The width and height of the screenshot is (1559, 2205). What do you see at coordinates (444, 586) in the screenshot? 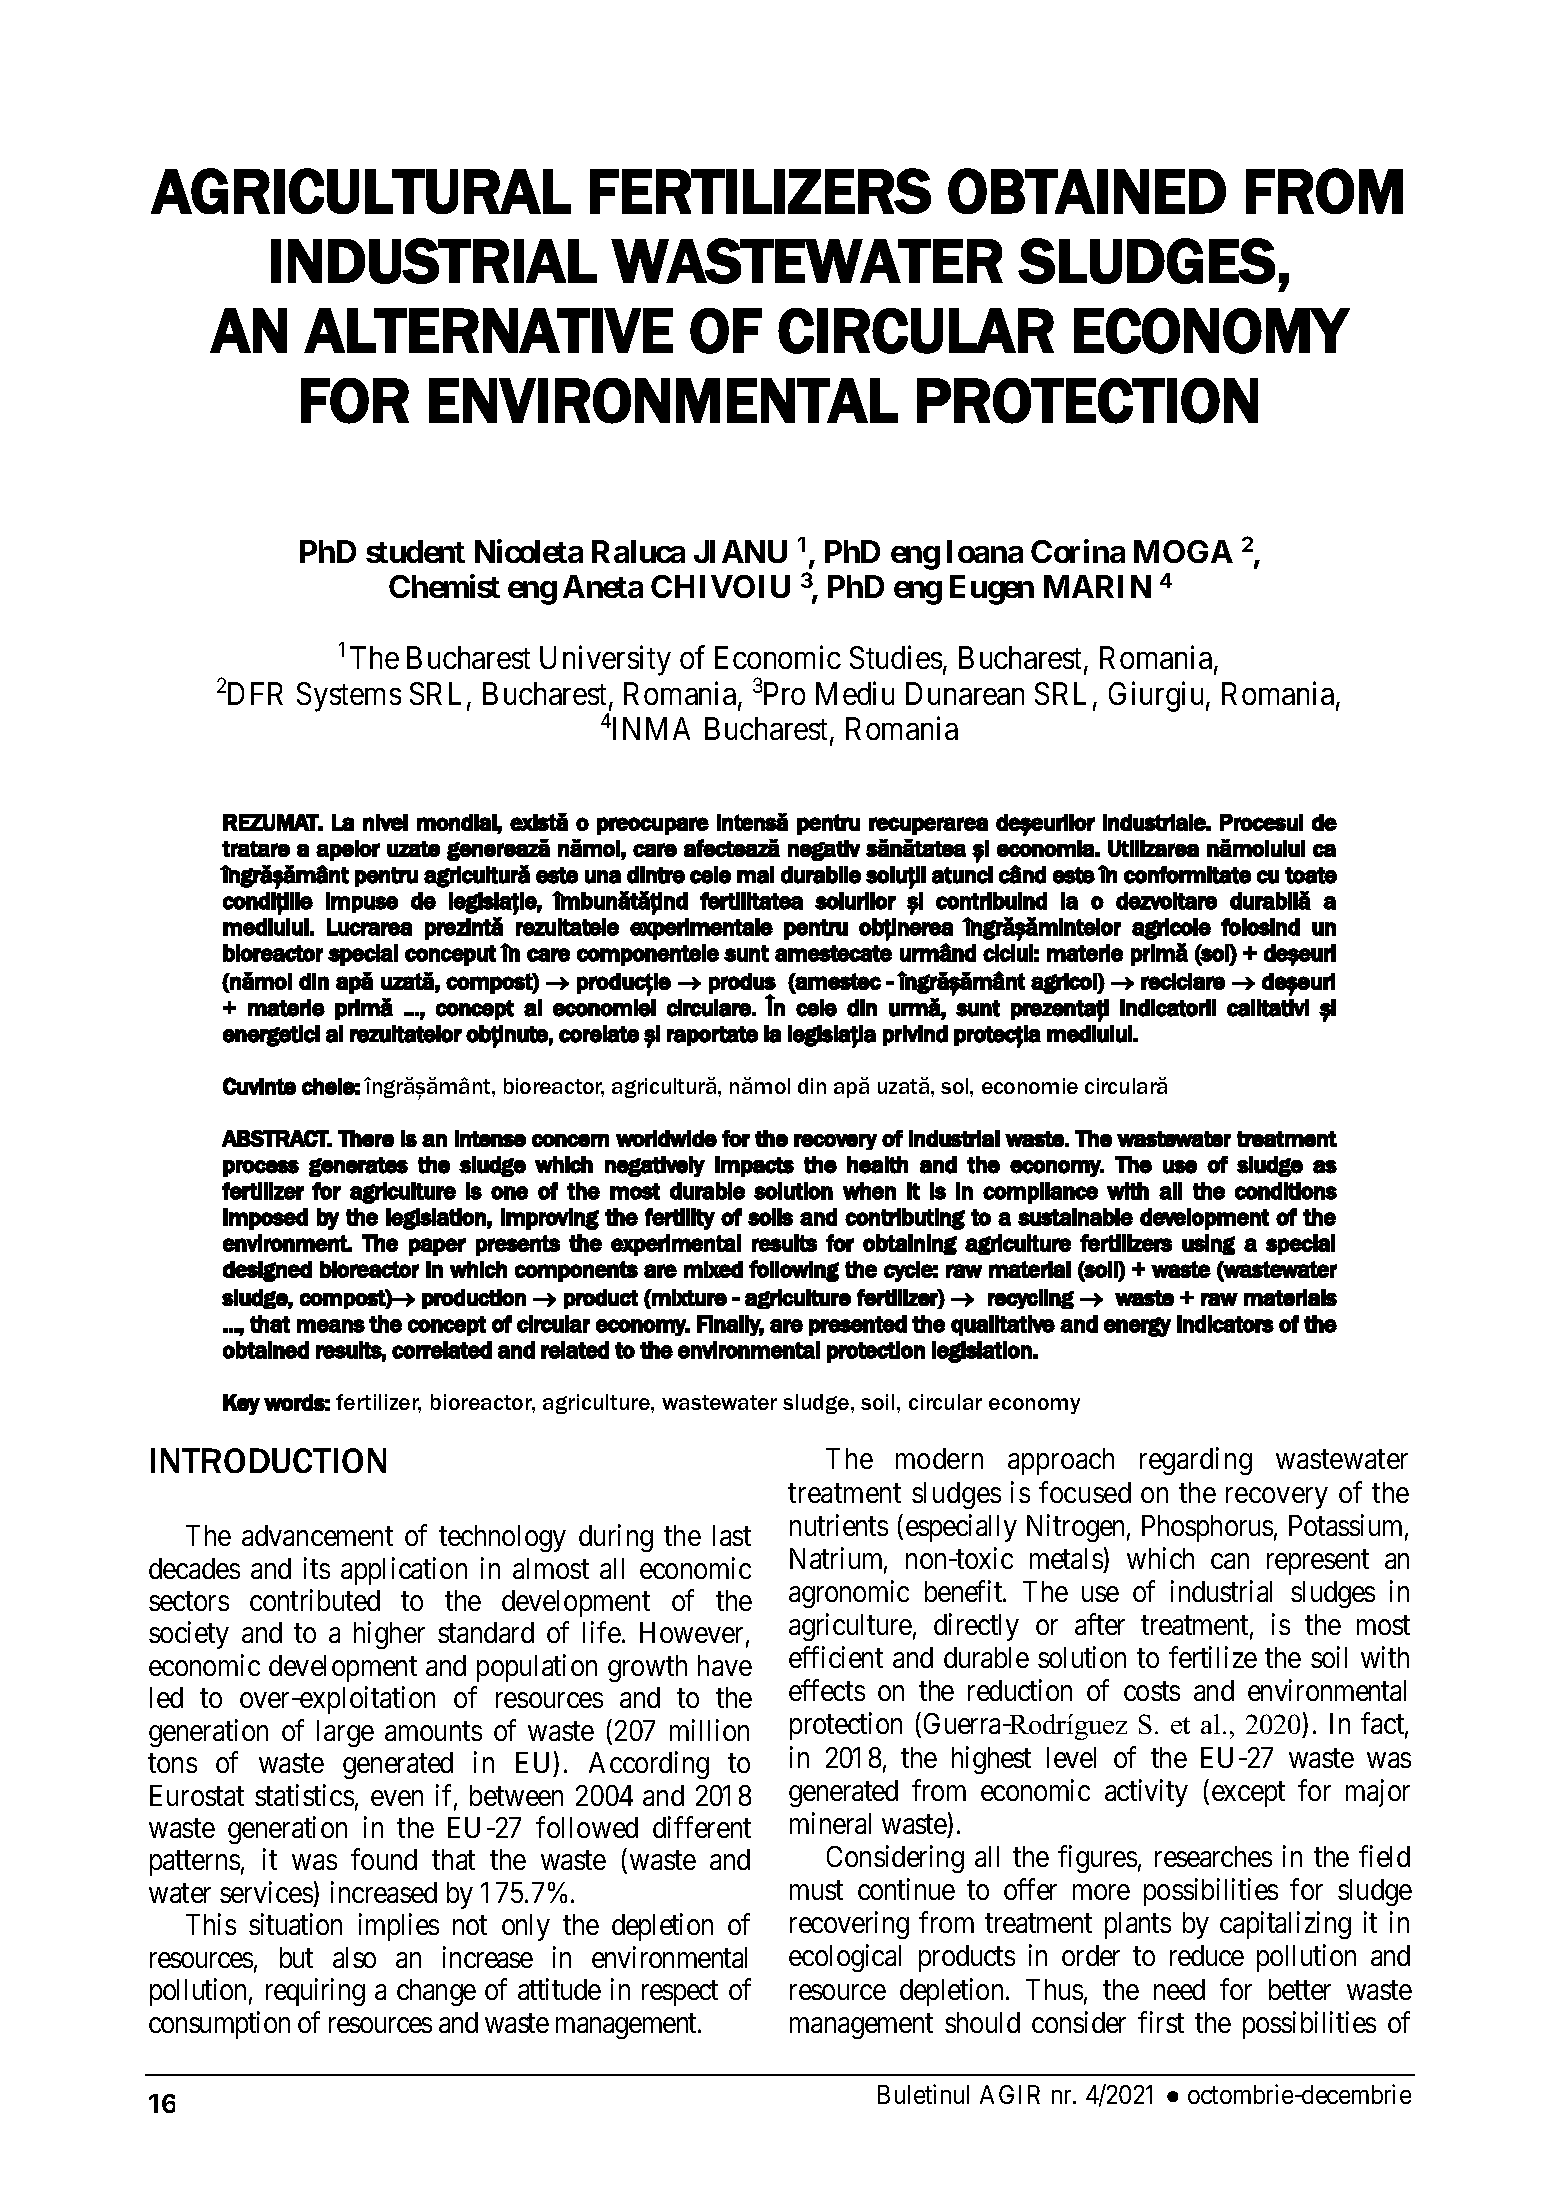
I see `Chemist` at bounding box center [444, 586].
